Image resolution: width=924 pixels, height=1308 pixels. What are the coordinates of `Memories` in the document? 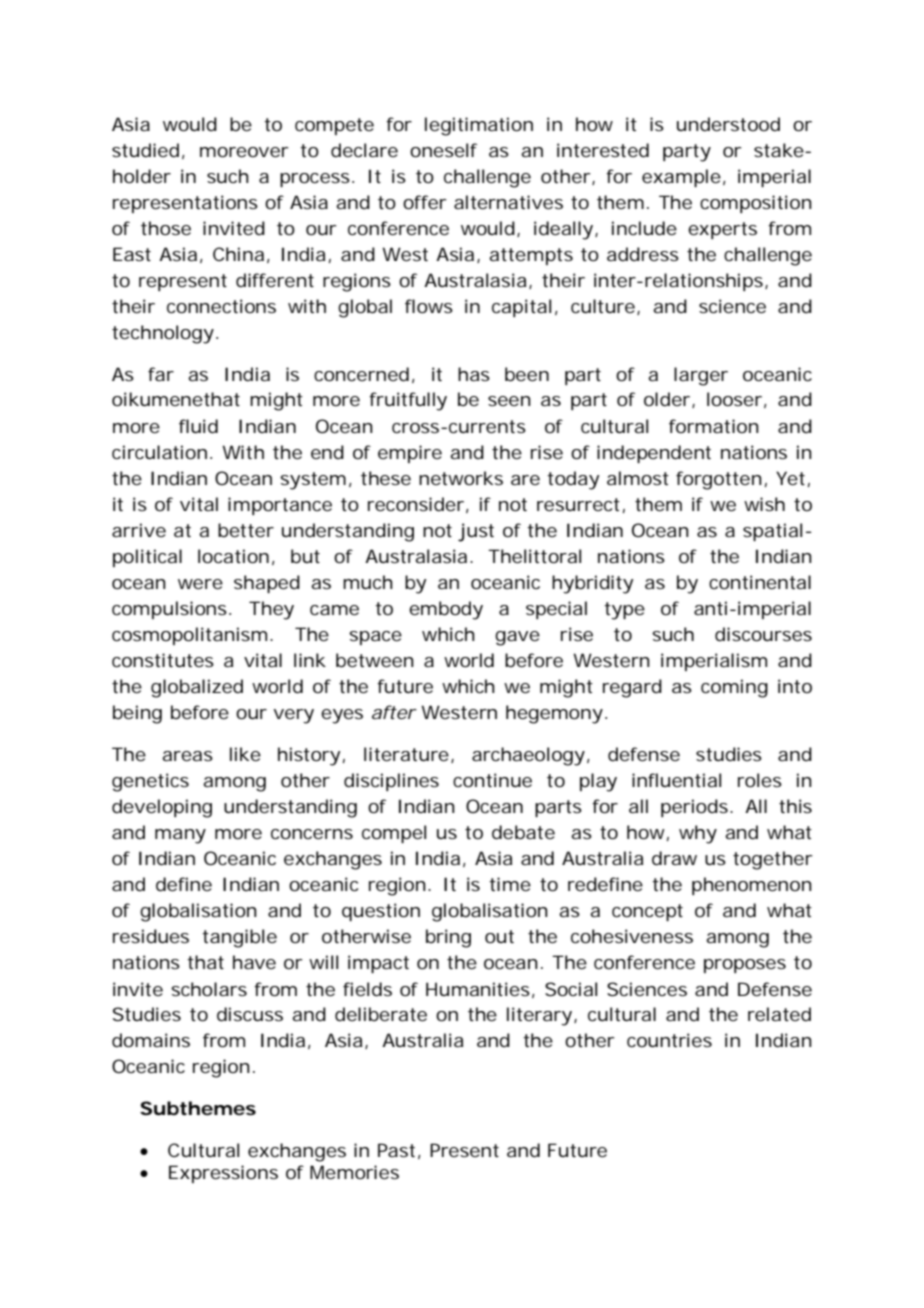 It's located at (354, 1172).
